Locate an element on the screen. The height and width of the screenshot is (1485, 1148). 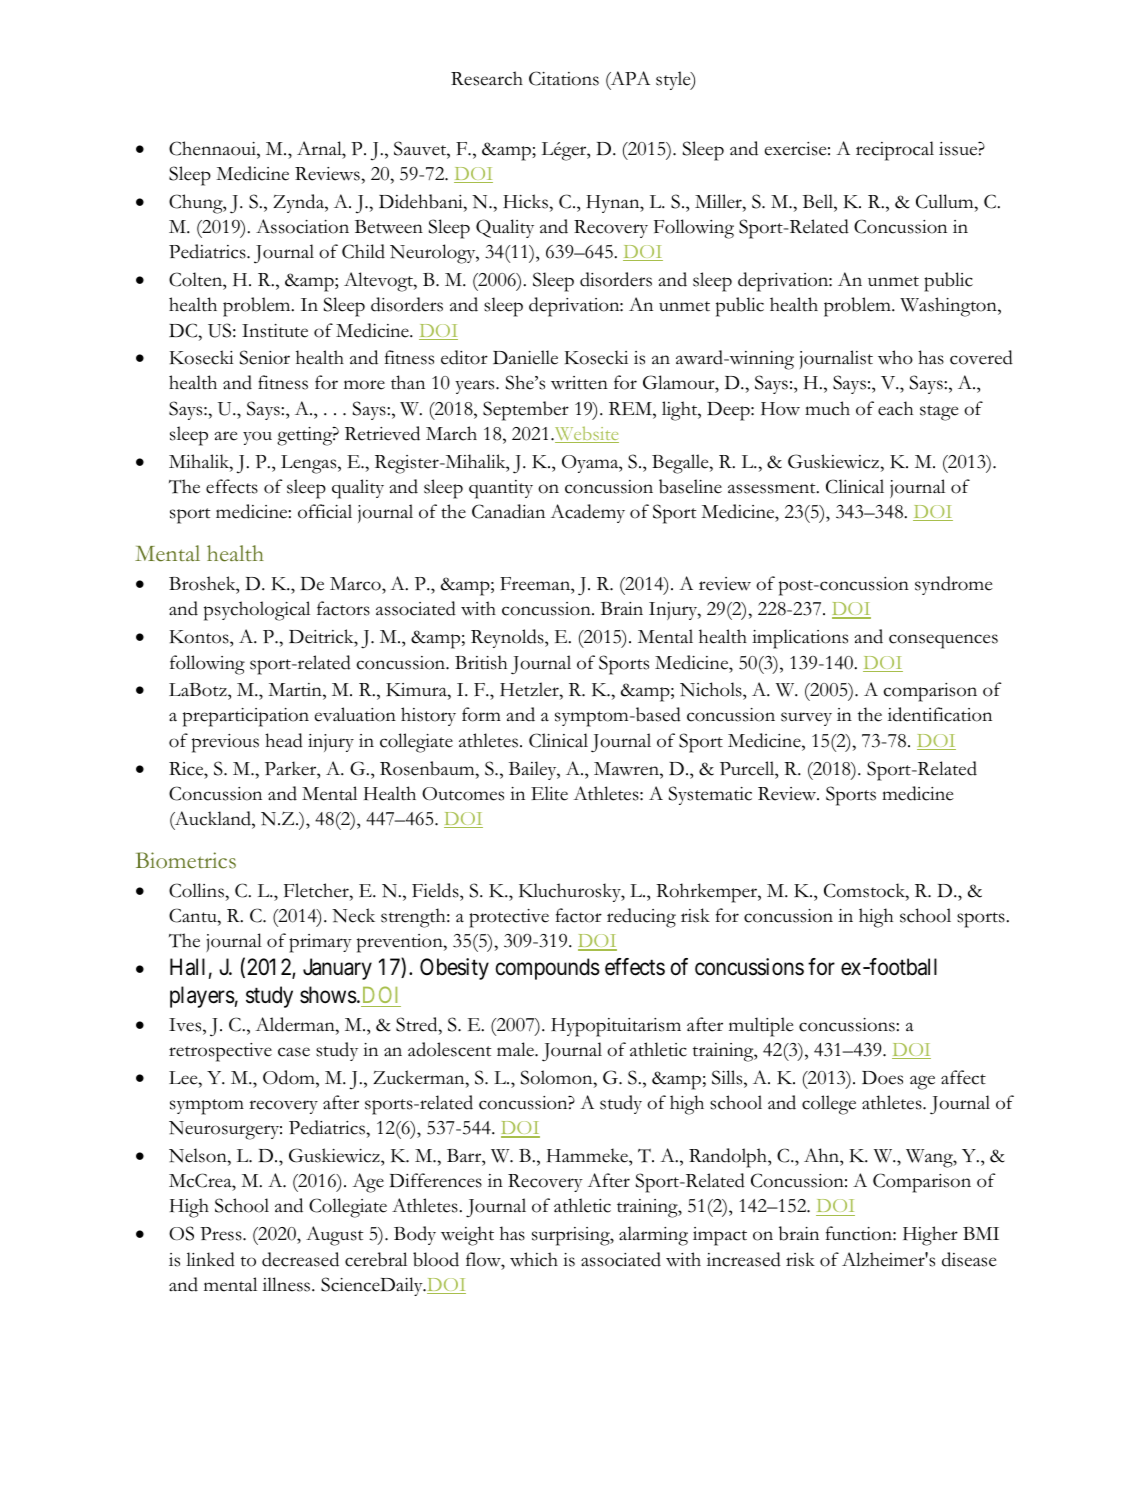
official is located at coordinates (325, 511).
